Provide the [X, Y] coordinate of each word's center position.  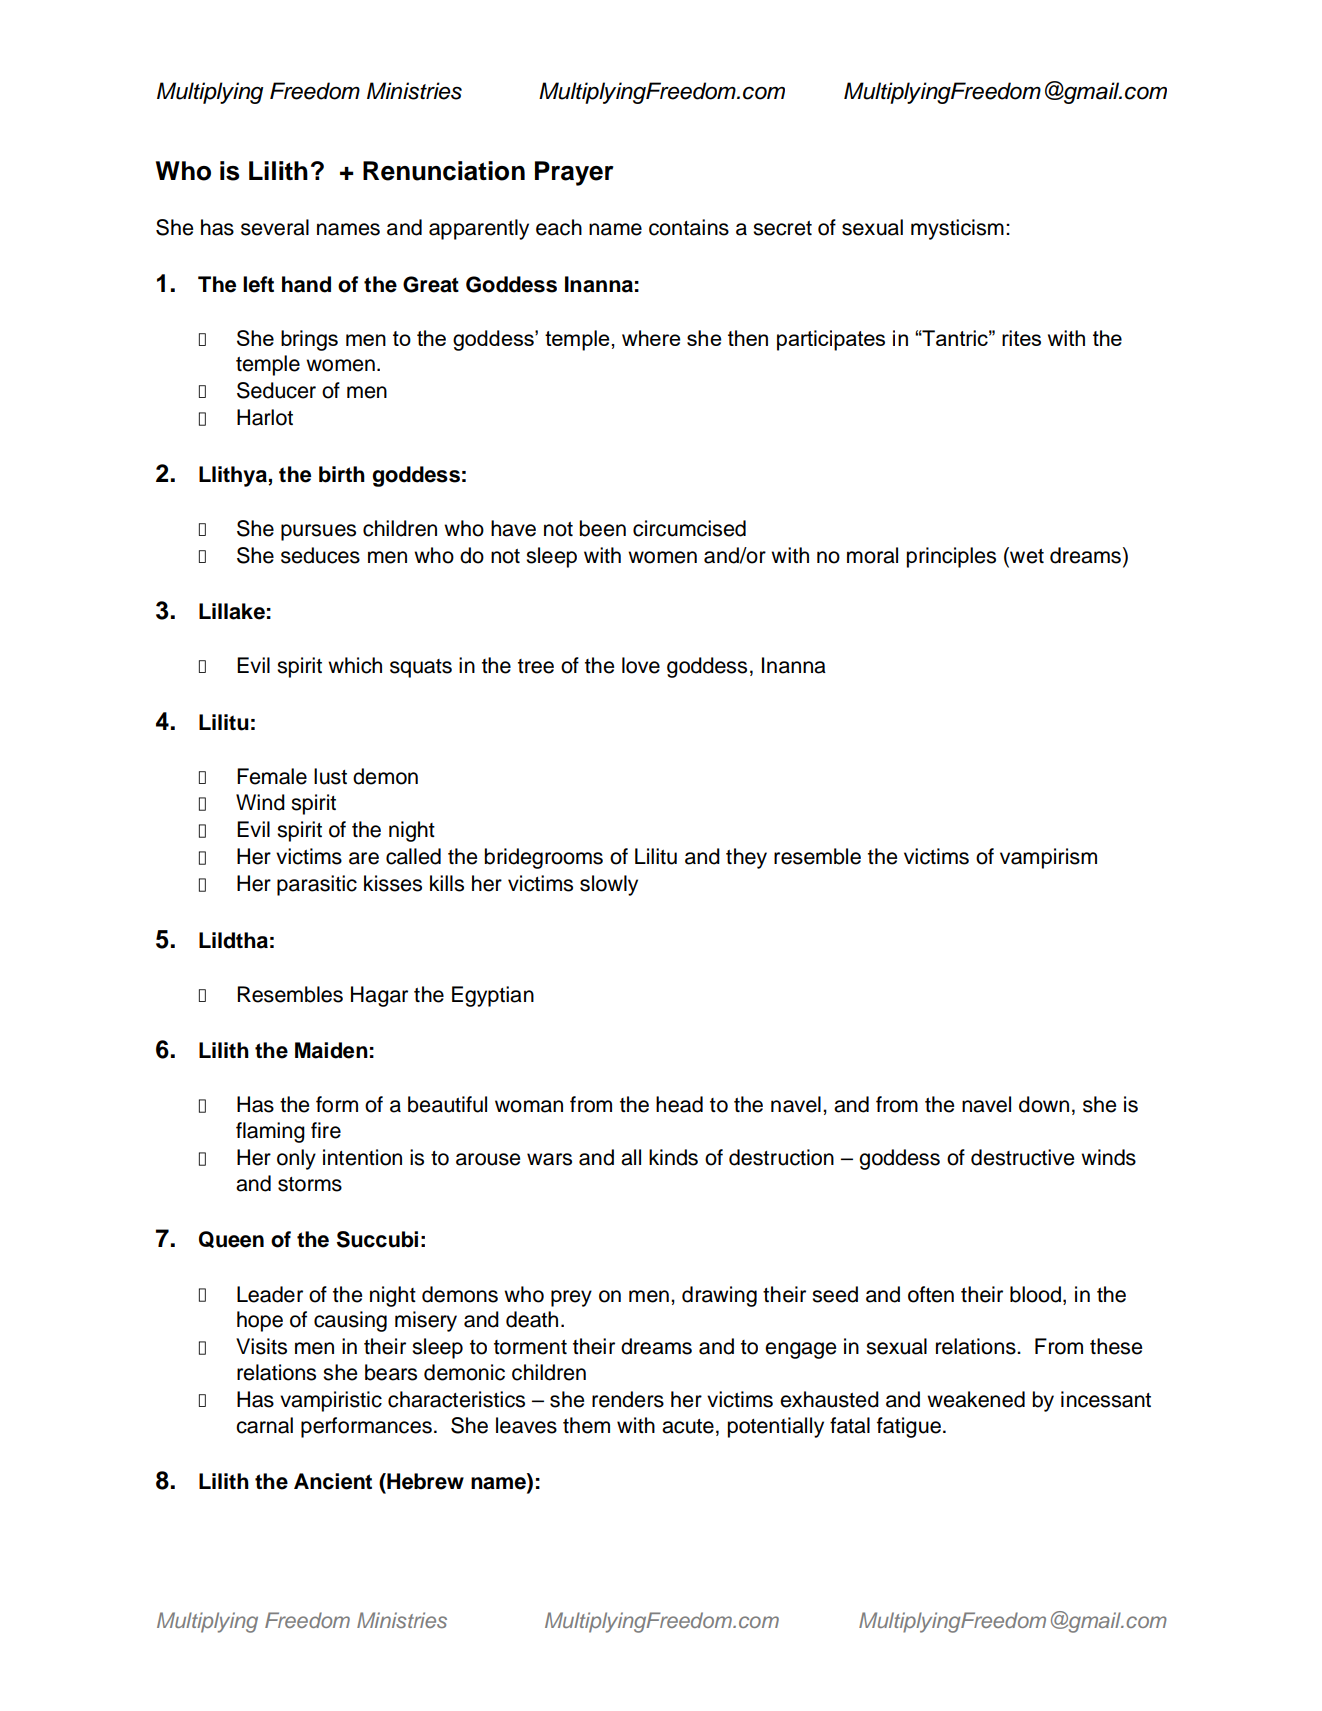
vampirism [1048, 858]
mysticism [957, 229]
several [275, 227]
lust [330, 776]
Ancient [333, 1481]
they [746, 858]
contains [689, 227]
